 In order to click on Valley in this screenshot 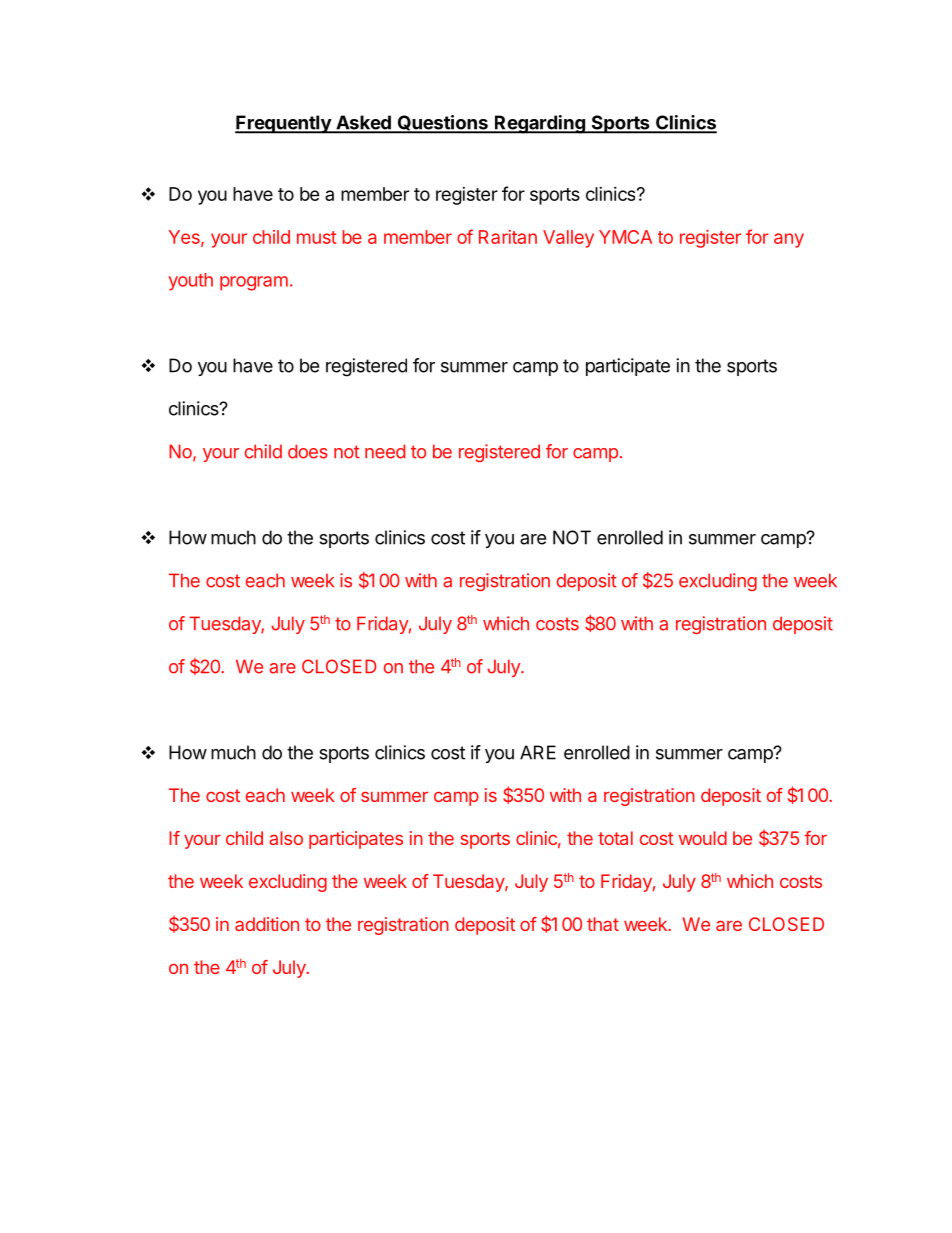, I will do `click(568, 239)`.
